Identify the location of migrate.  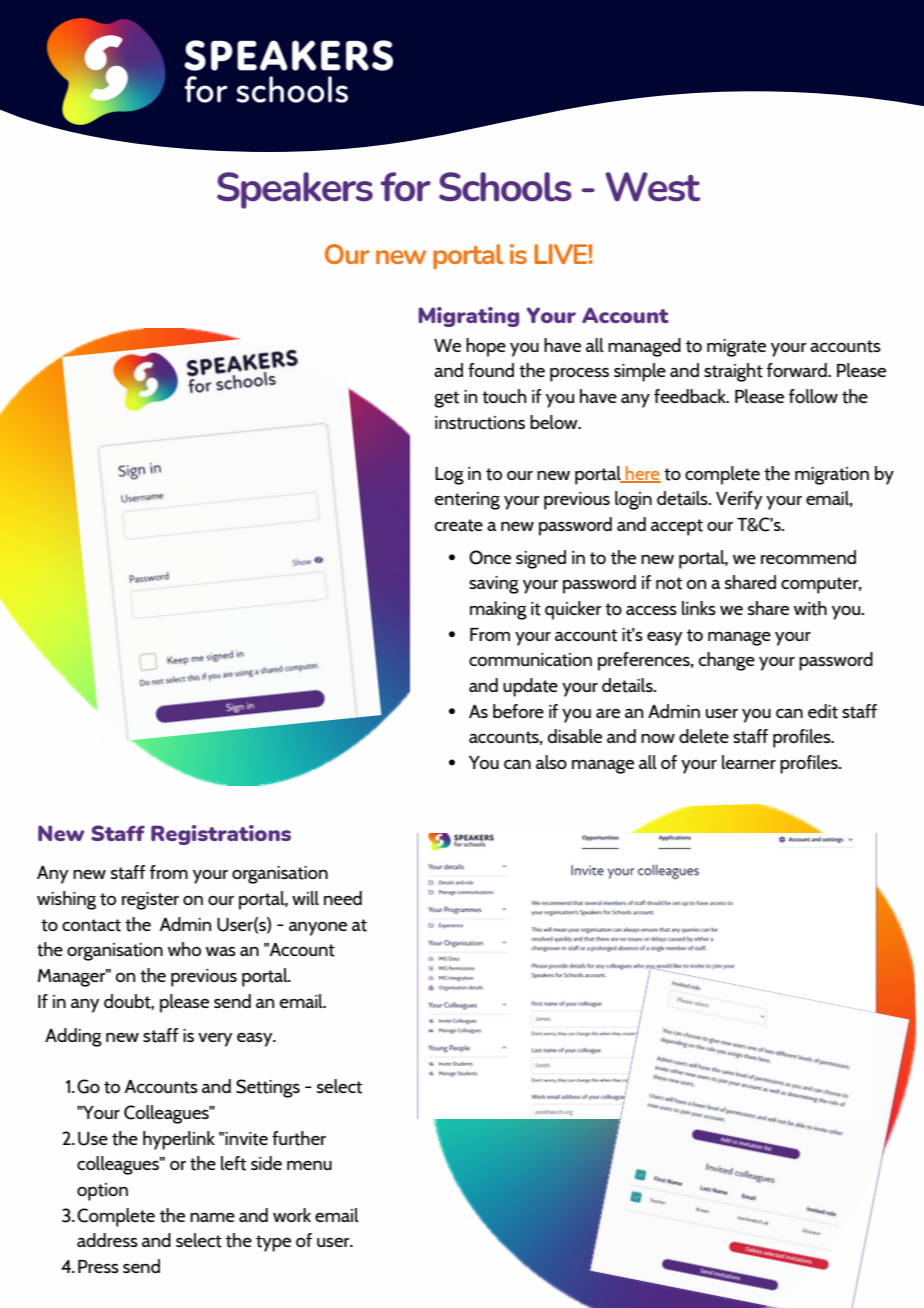
(736, 348).
